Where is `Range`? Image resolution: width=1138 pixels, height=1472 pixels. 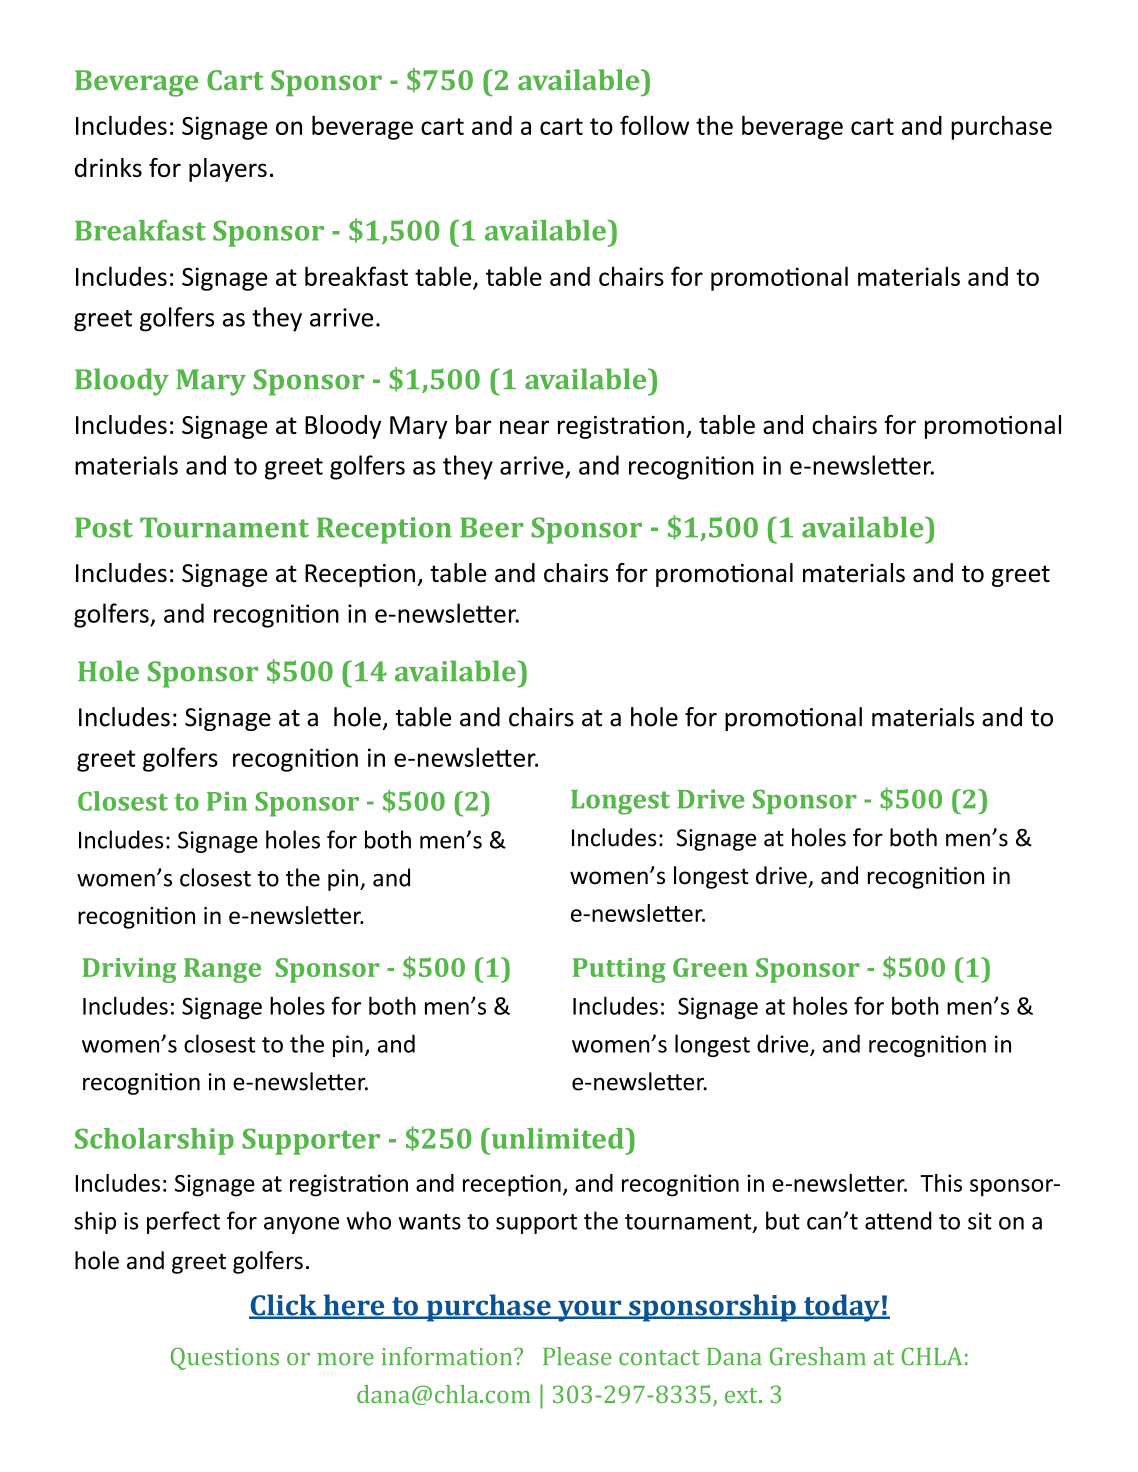 Range is located at coordinates (222, 970).
